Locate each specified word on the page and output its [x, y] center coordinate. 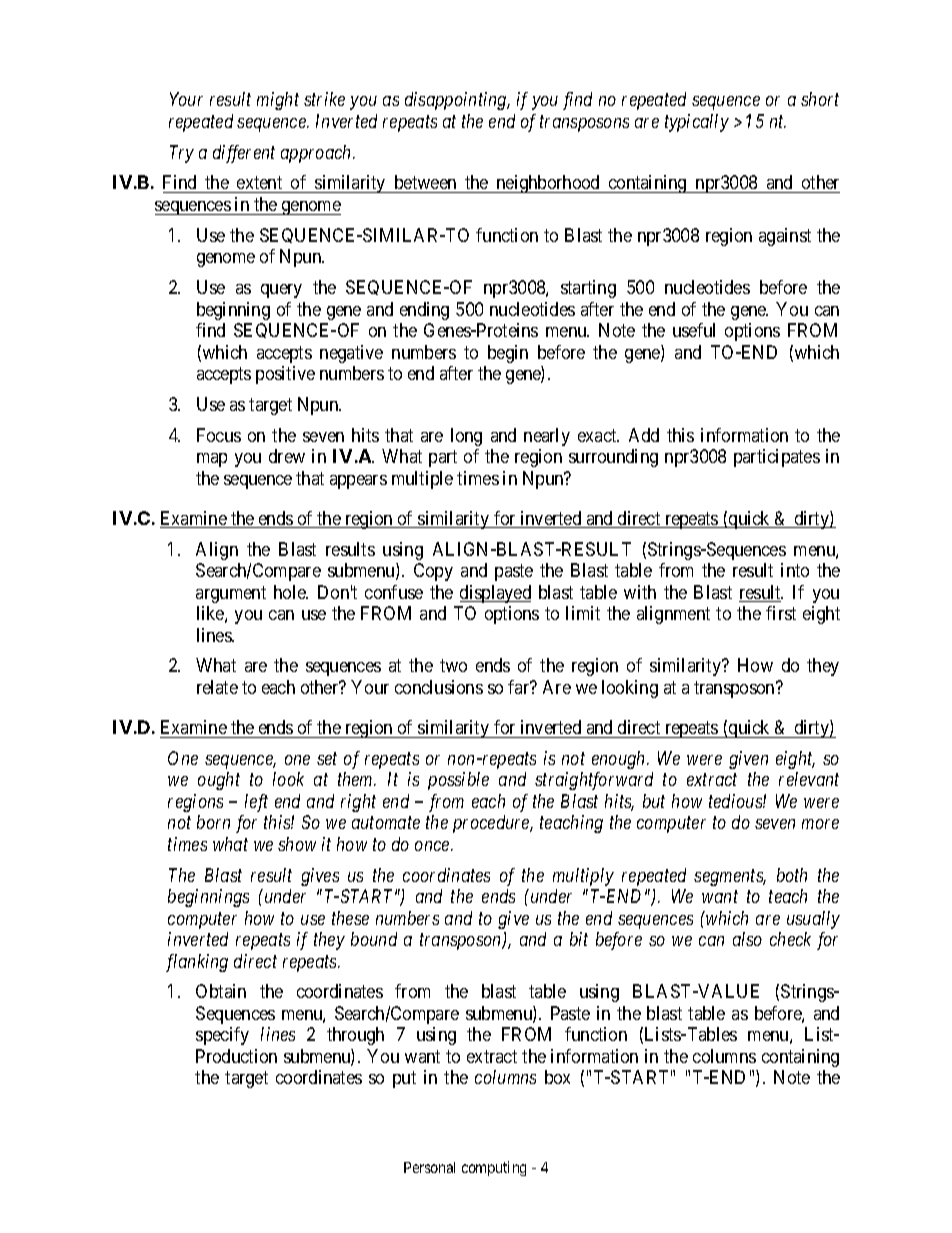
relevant [809, 779]
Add [644, 435]
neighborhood [548, 184]
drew [287, 456]
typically [697, 123]
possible [458, 781]
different [244, 154]
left [256, 803]
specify [222, 1036]
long [466, 437]
